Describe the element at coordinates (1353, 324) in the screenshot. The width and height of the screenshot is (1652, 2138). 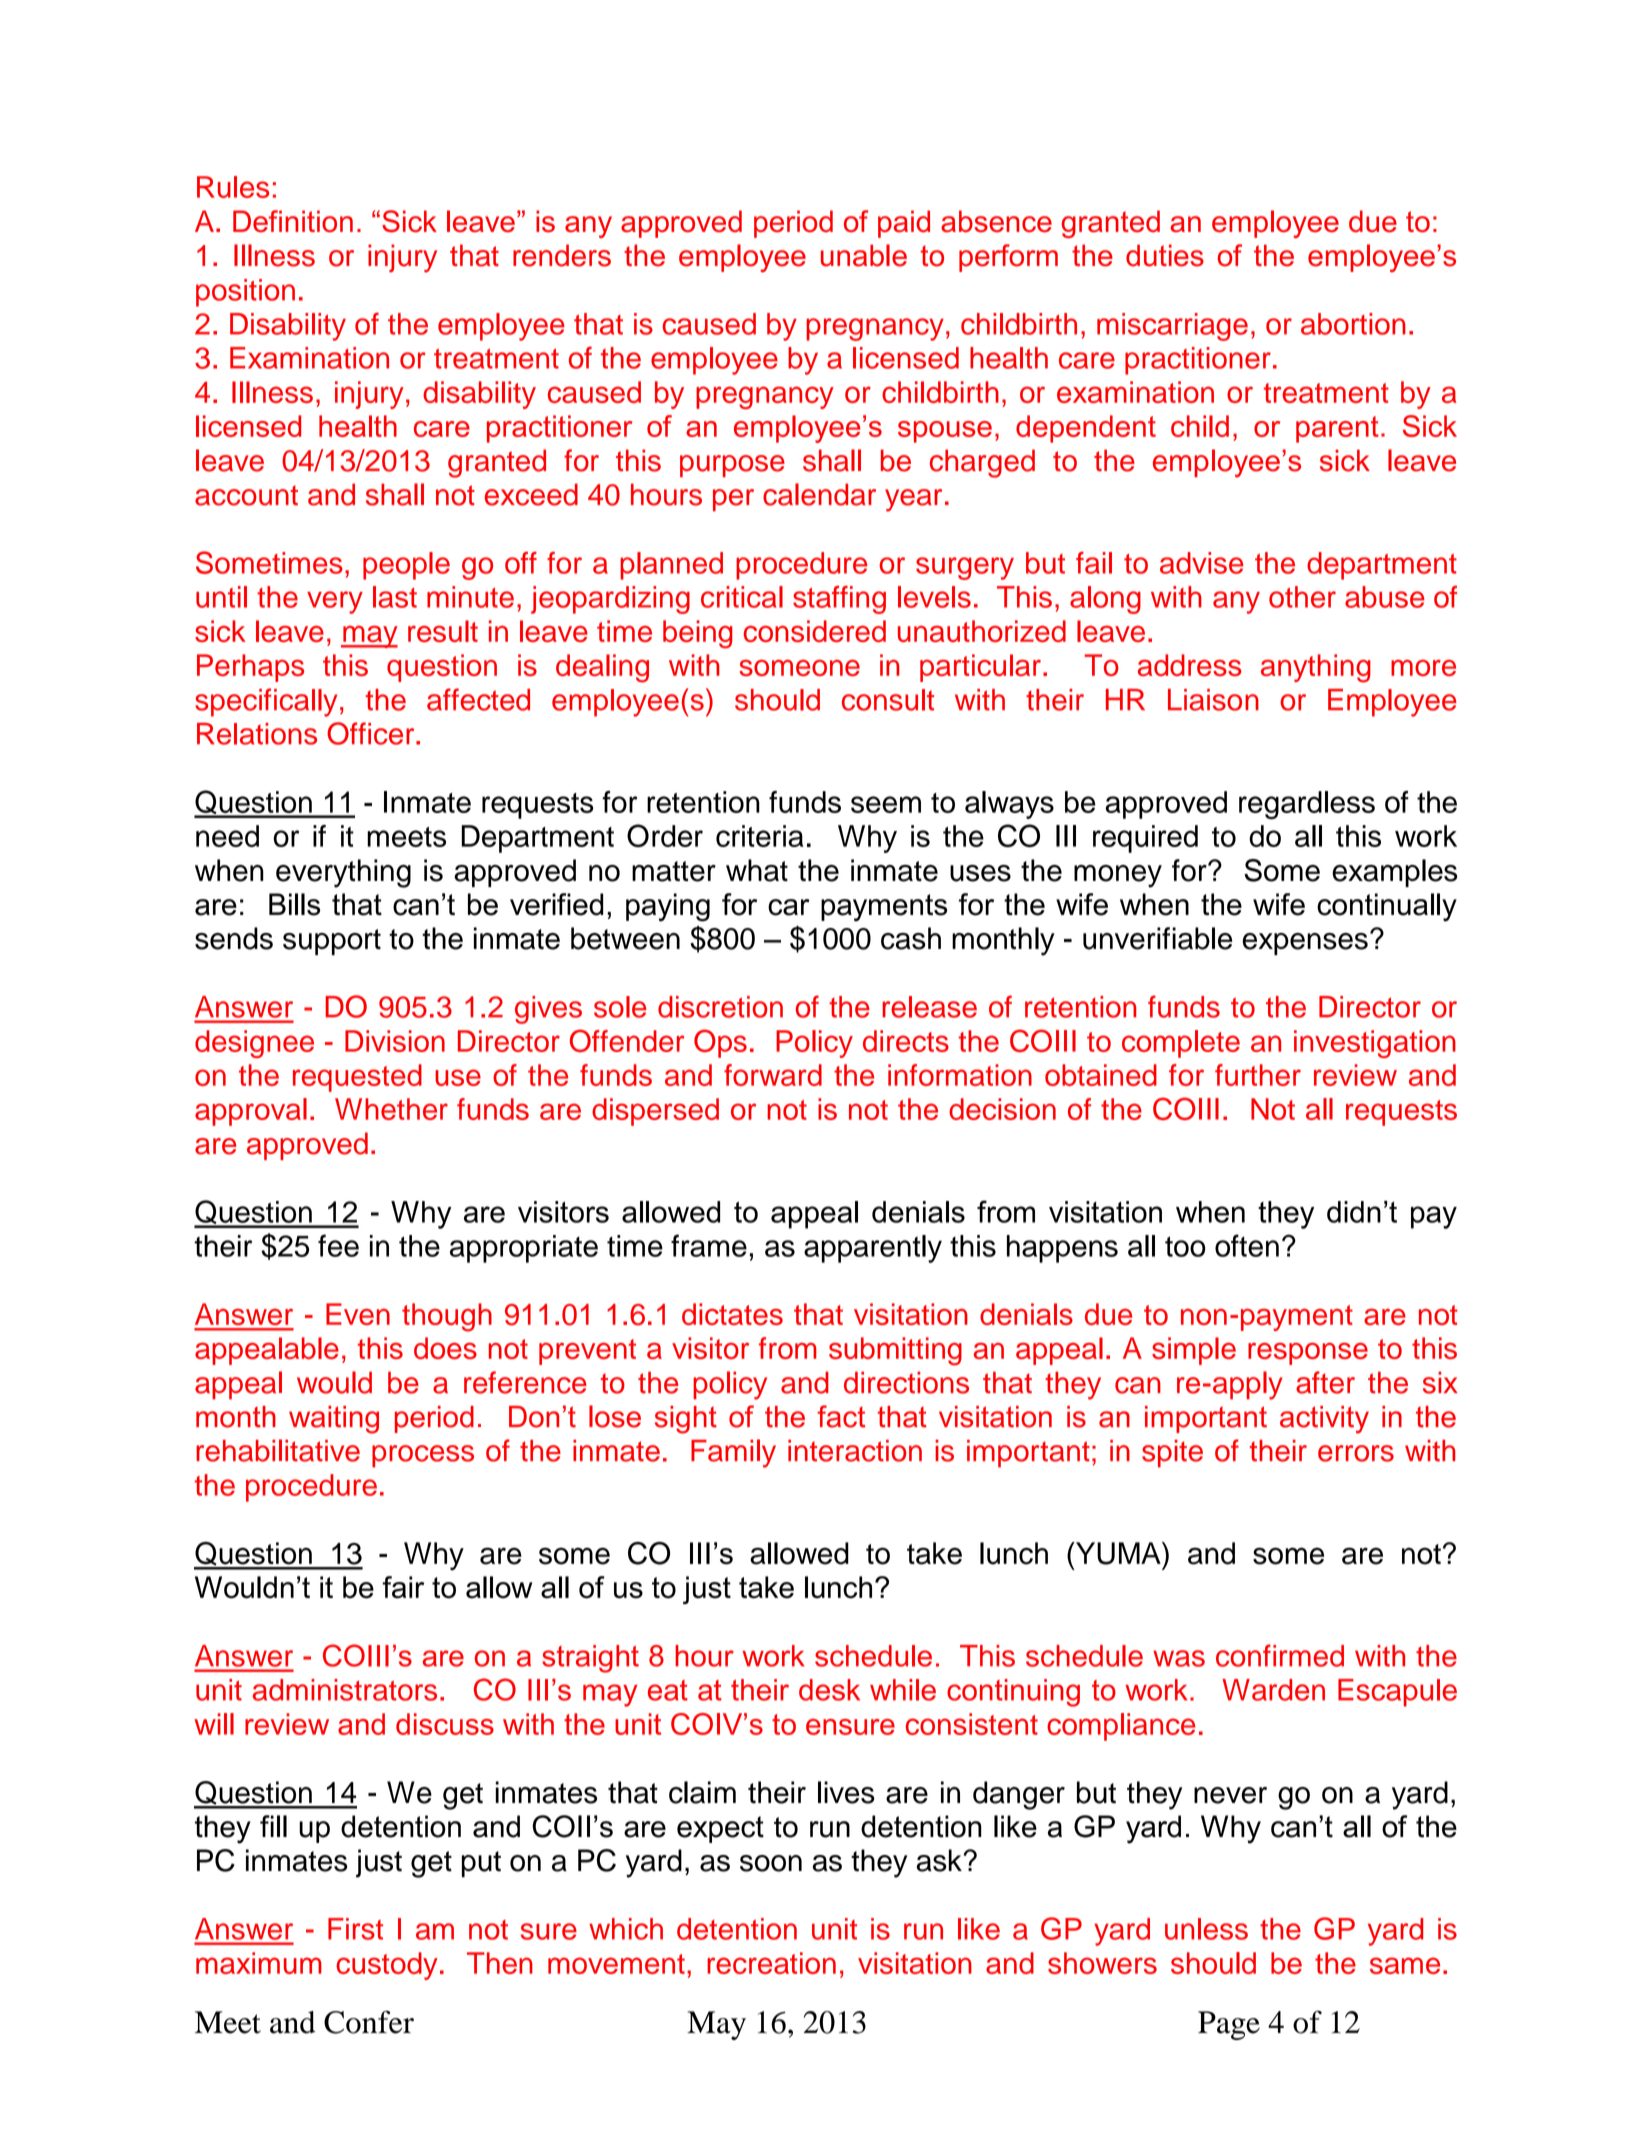
I see `abortion` at that location.
